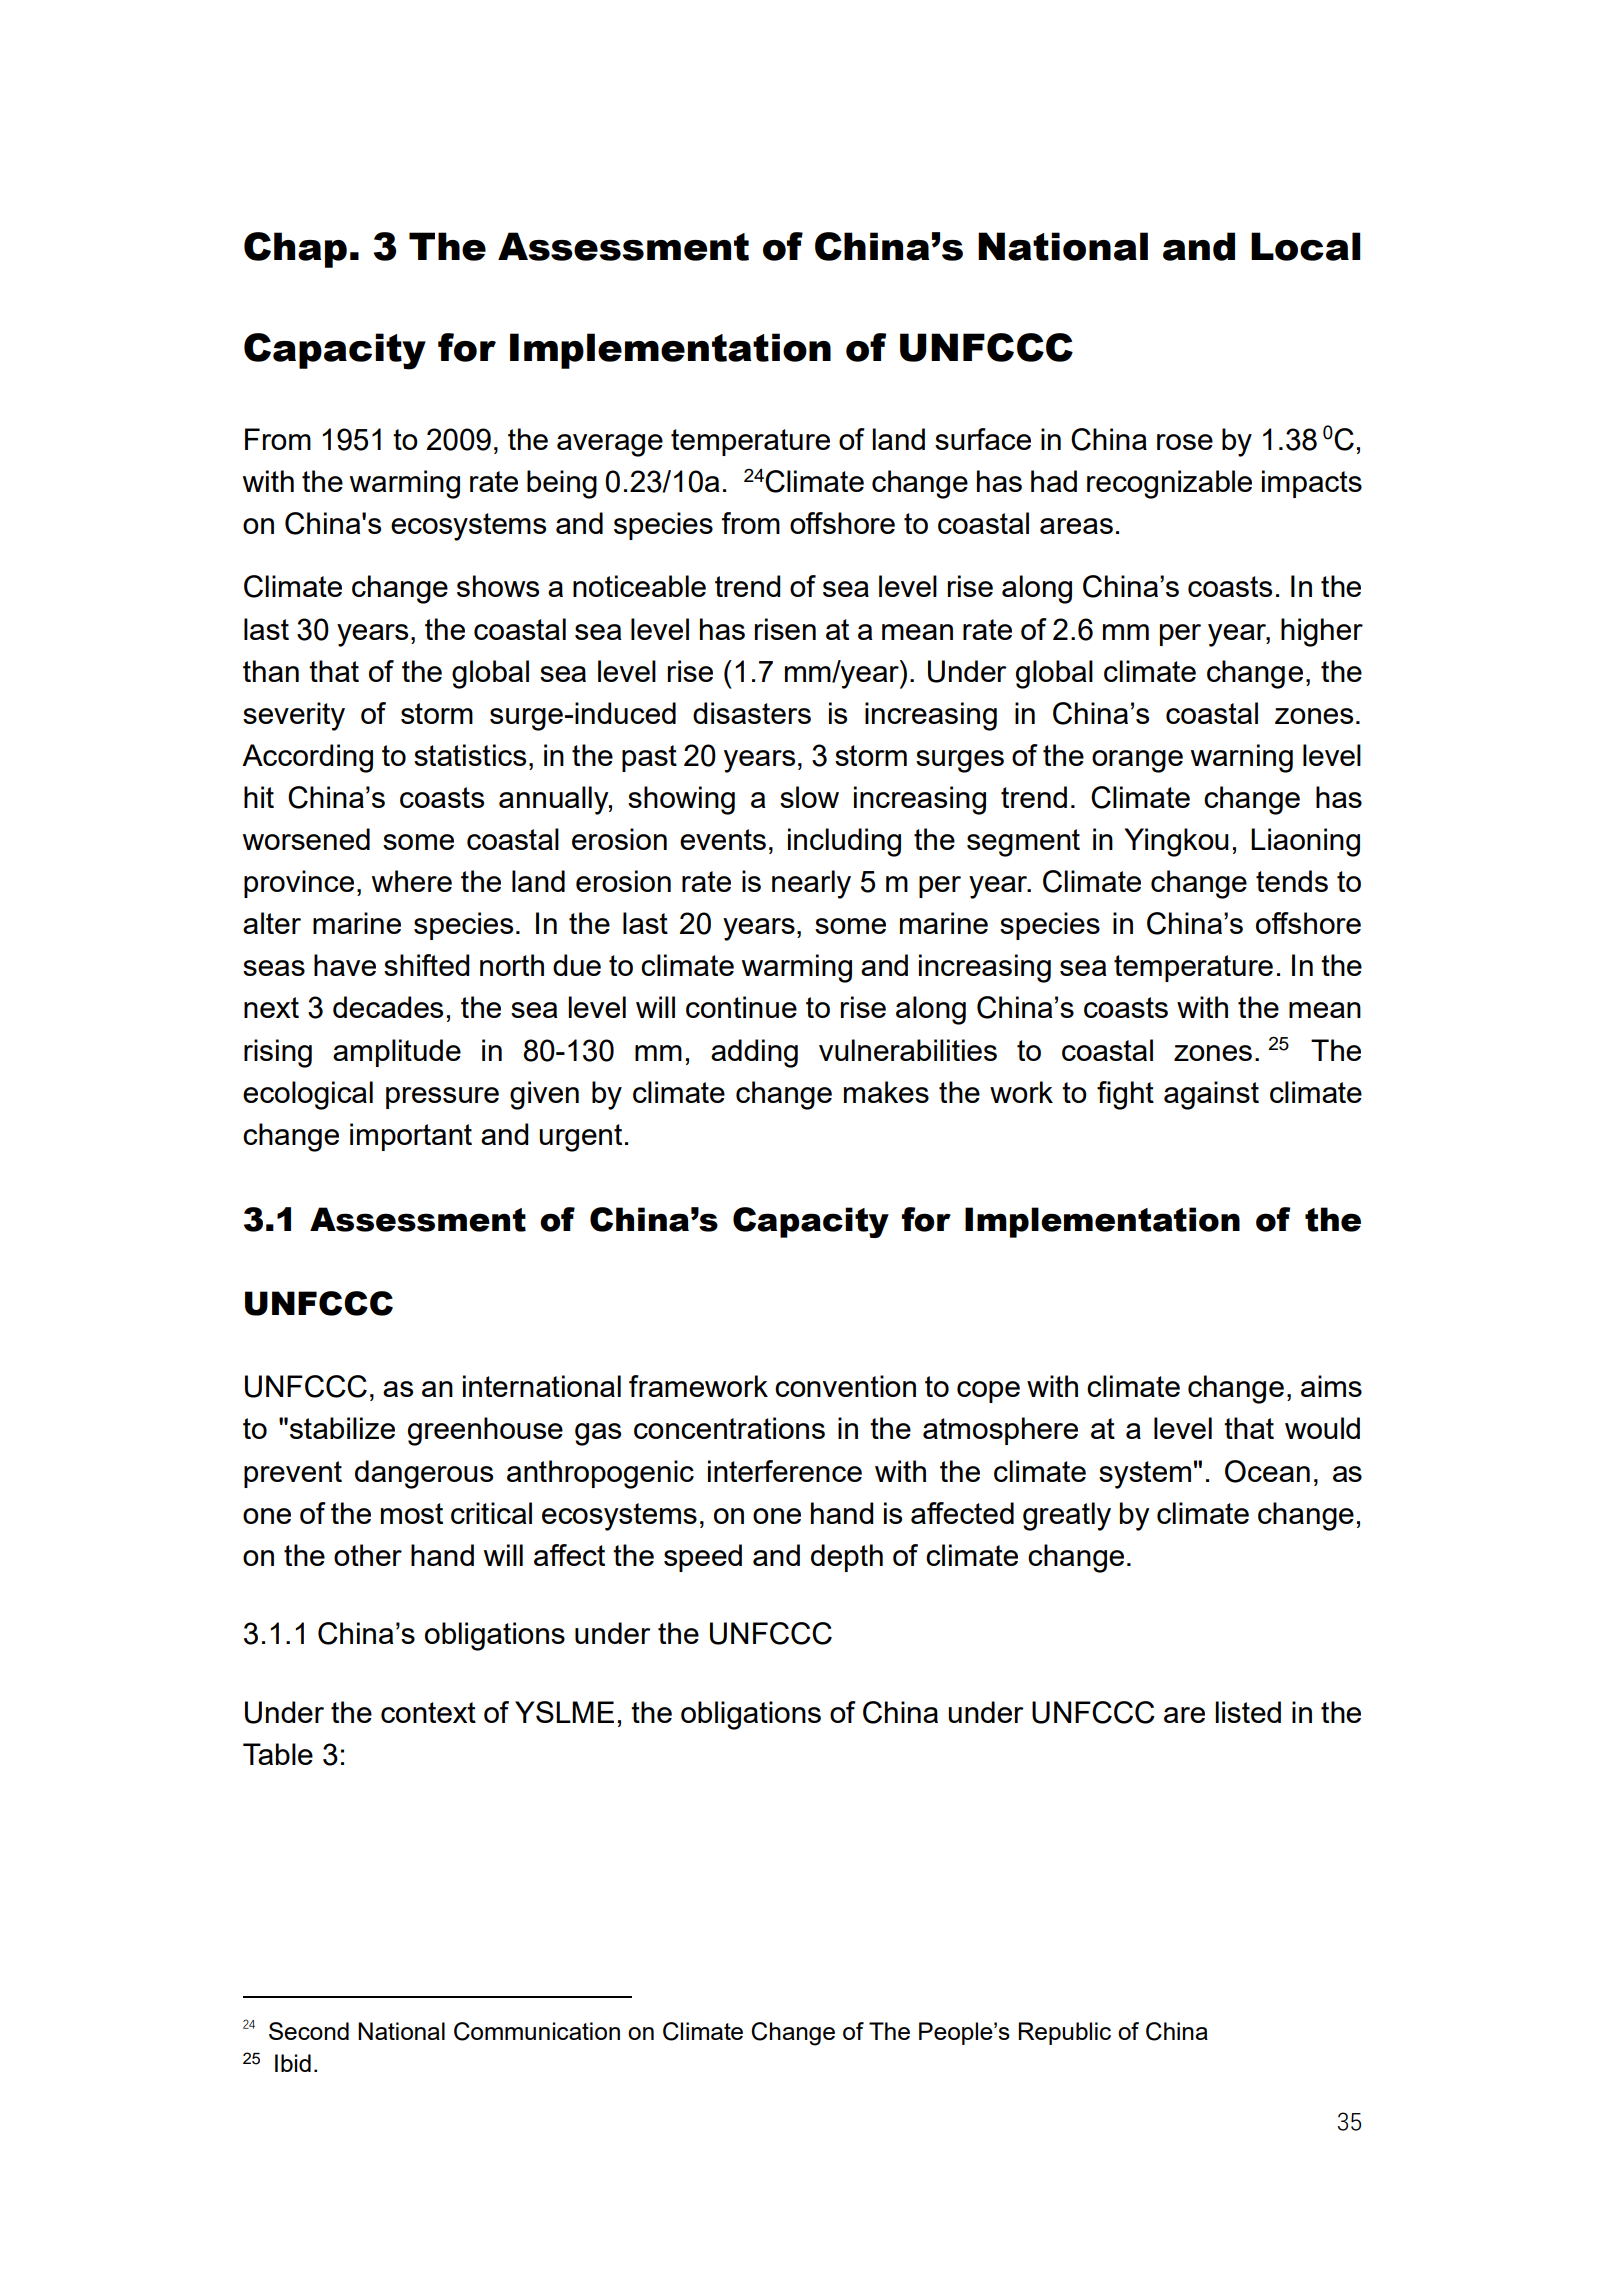  I want to click on depth, so click(847, 1558).
